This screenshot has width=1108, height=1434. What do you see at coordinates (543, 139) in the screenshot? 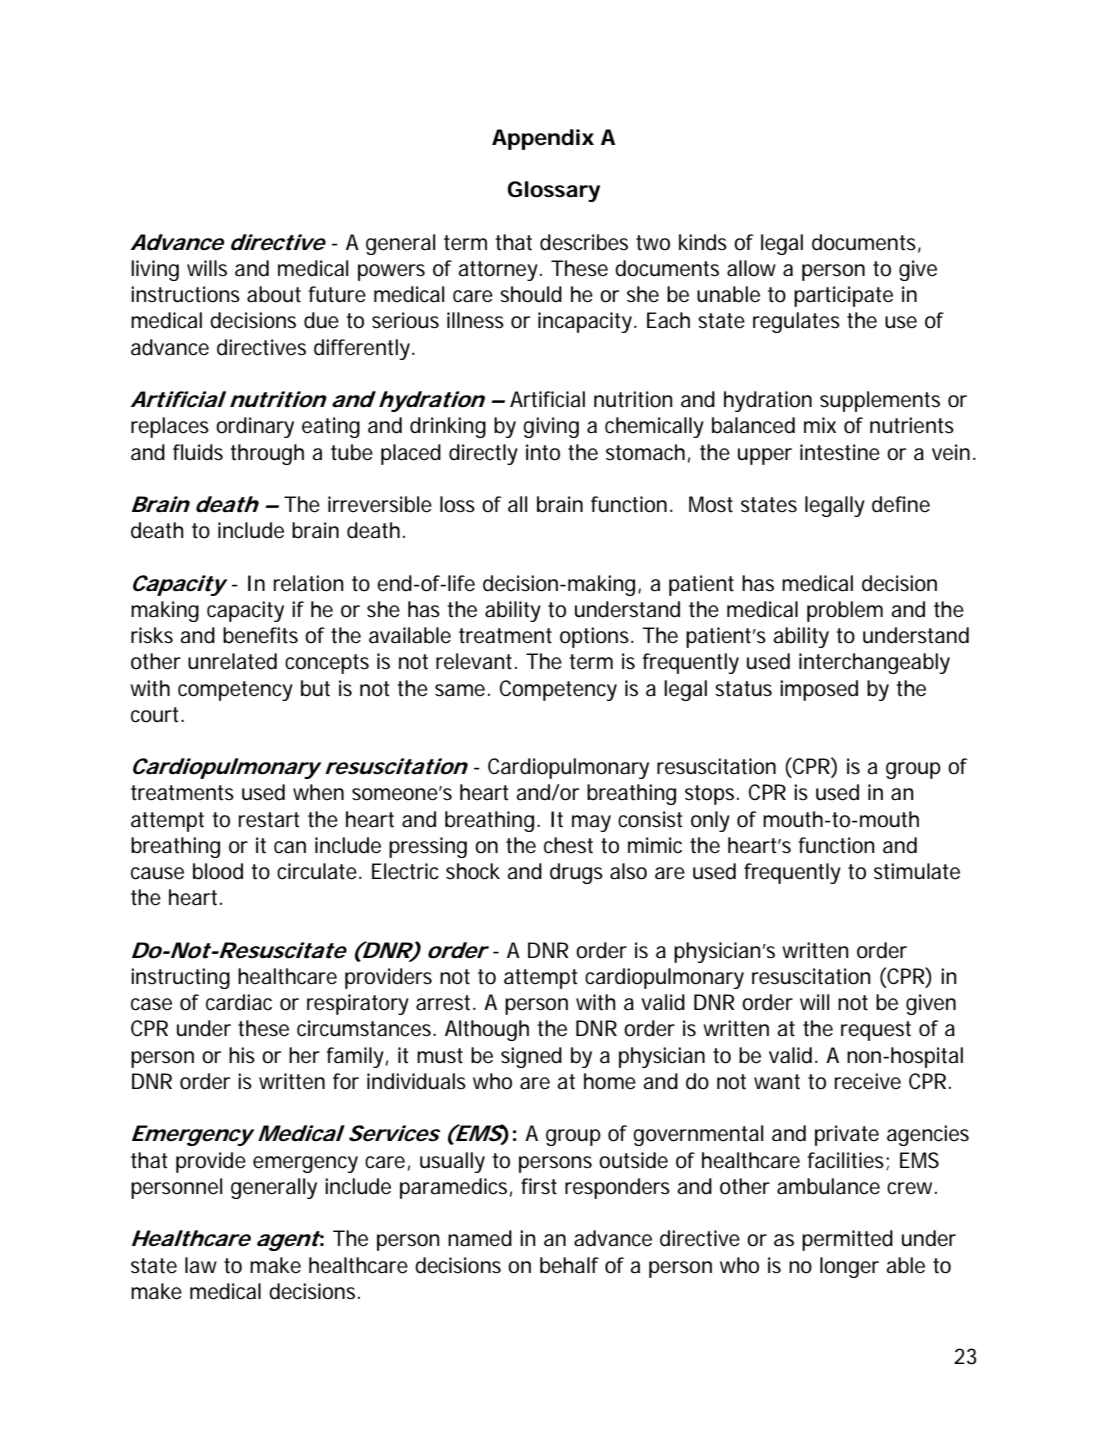
I see `Appendix` at bounding box center [543, 139].
